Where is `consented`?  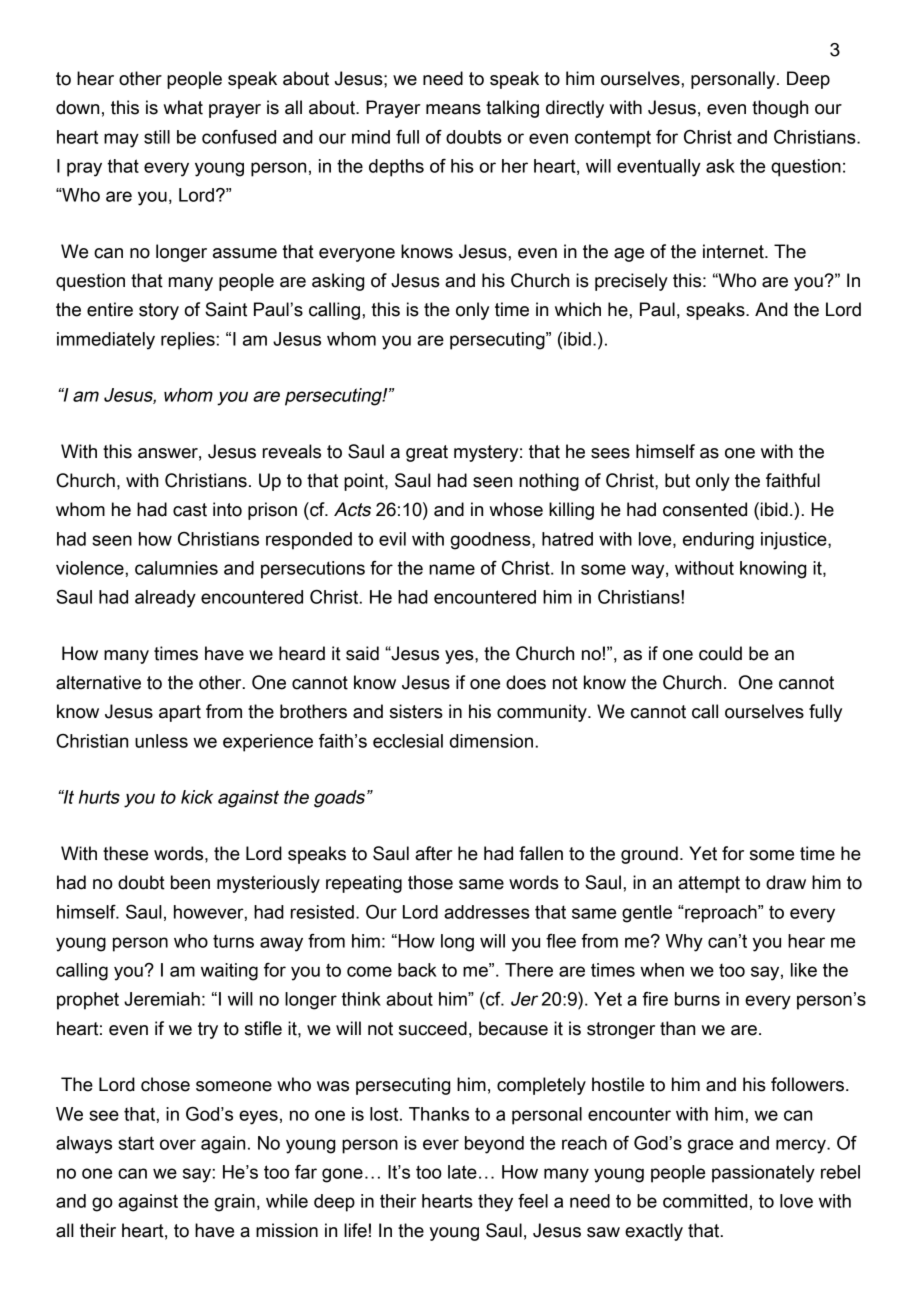 consented is located at coordinates (705, 509).
